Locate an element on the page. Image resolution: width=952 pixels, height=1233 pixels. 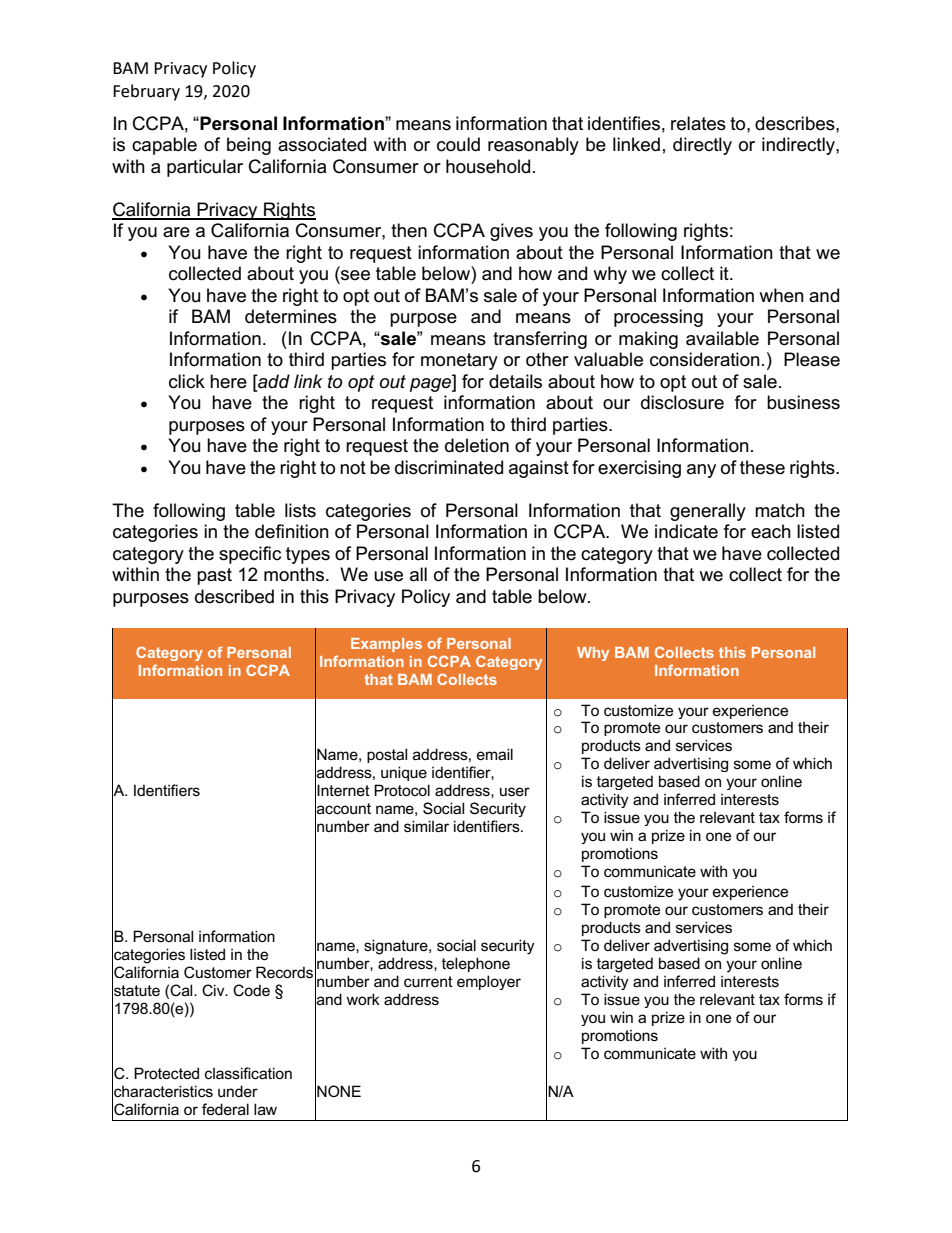
these is located at coordinates (762, 467).
